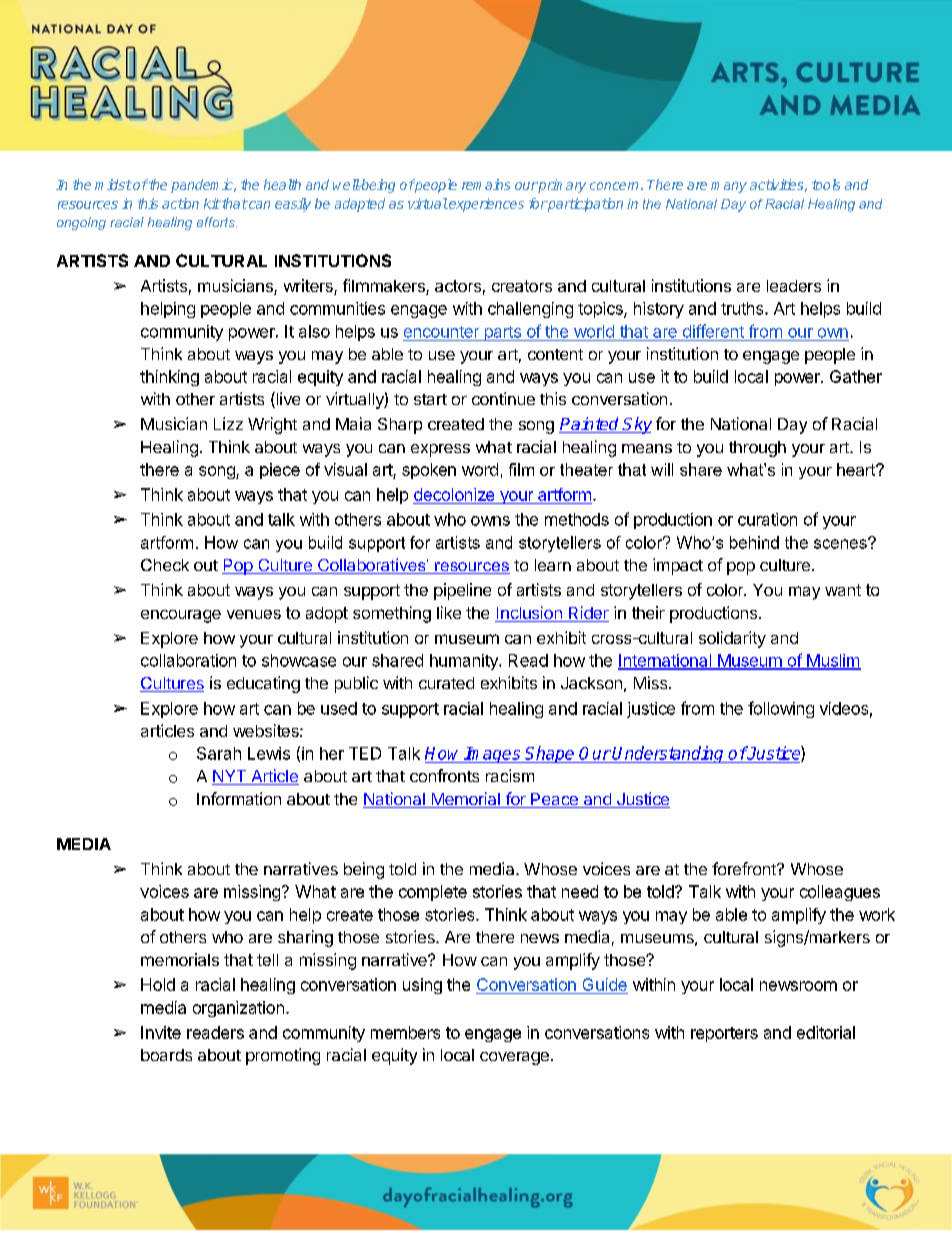 This screenshot has height=1233, width=952. What do you see at coordinates (493, 755) in the screenshot?
I see `Images` at bounding box center [493, 755].
